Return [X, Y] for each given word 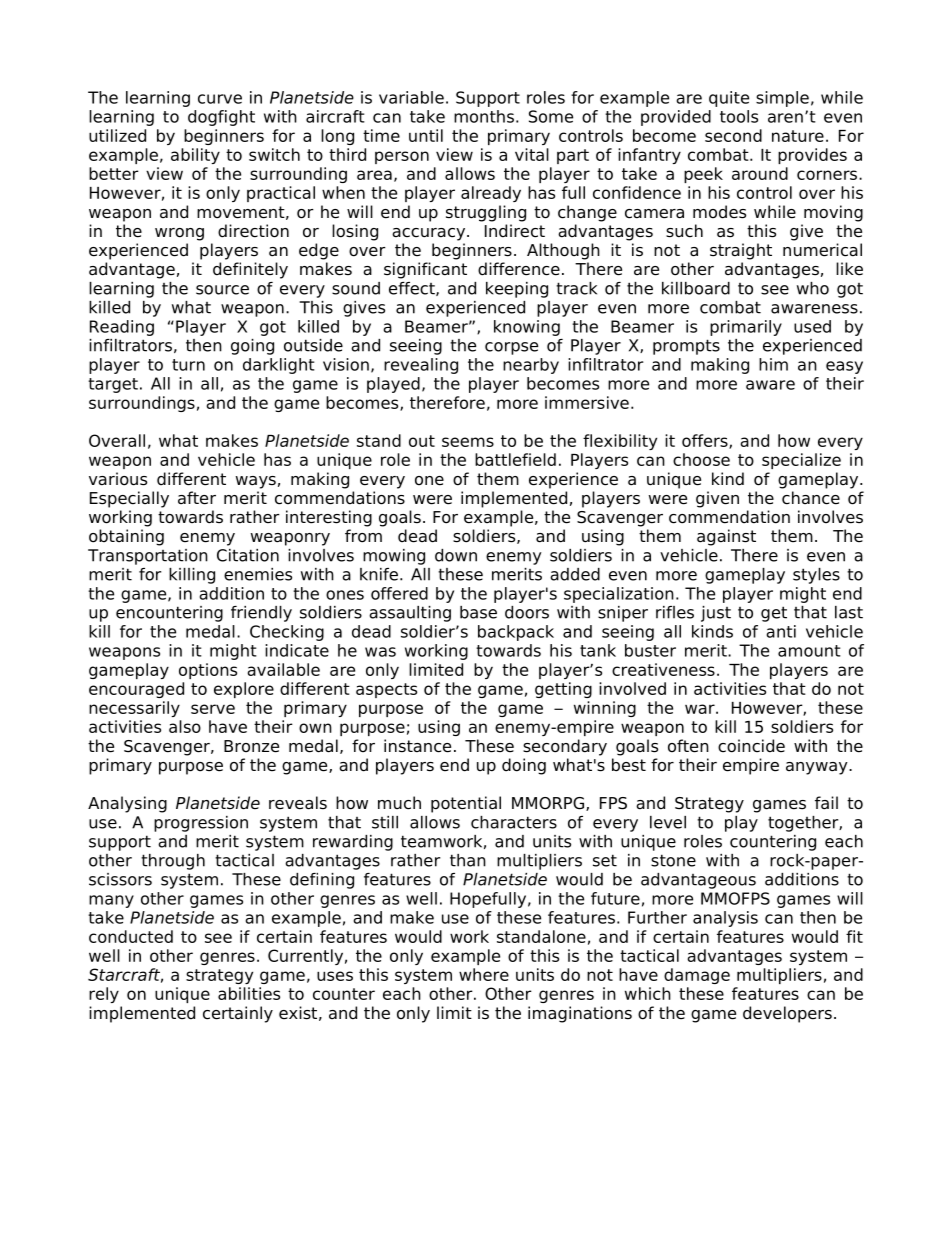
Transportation [148, 557]
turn [188, 365]
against [726, 537]
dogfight [221, 118]
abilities [249, 993]
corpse [511, 348]
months [484, 116]
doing [524, 766]
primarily [746, 328]
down [456, 555]
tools [739, 116]
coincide [751, 746]
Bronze [251, 746]
